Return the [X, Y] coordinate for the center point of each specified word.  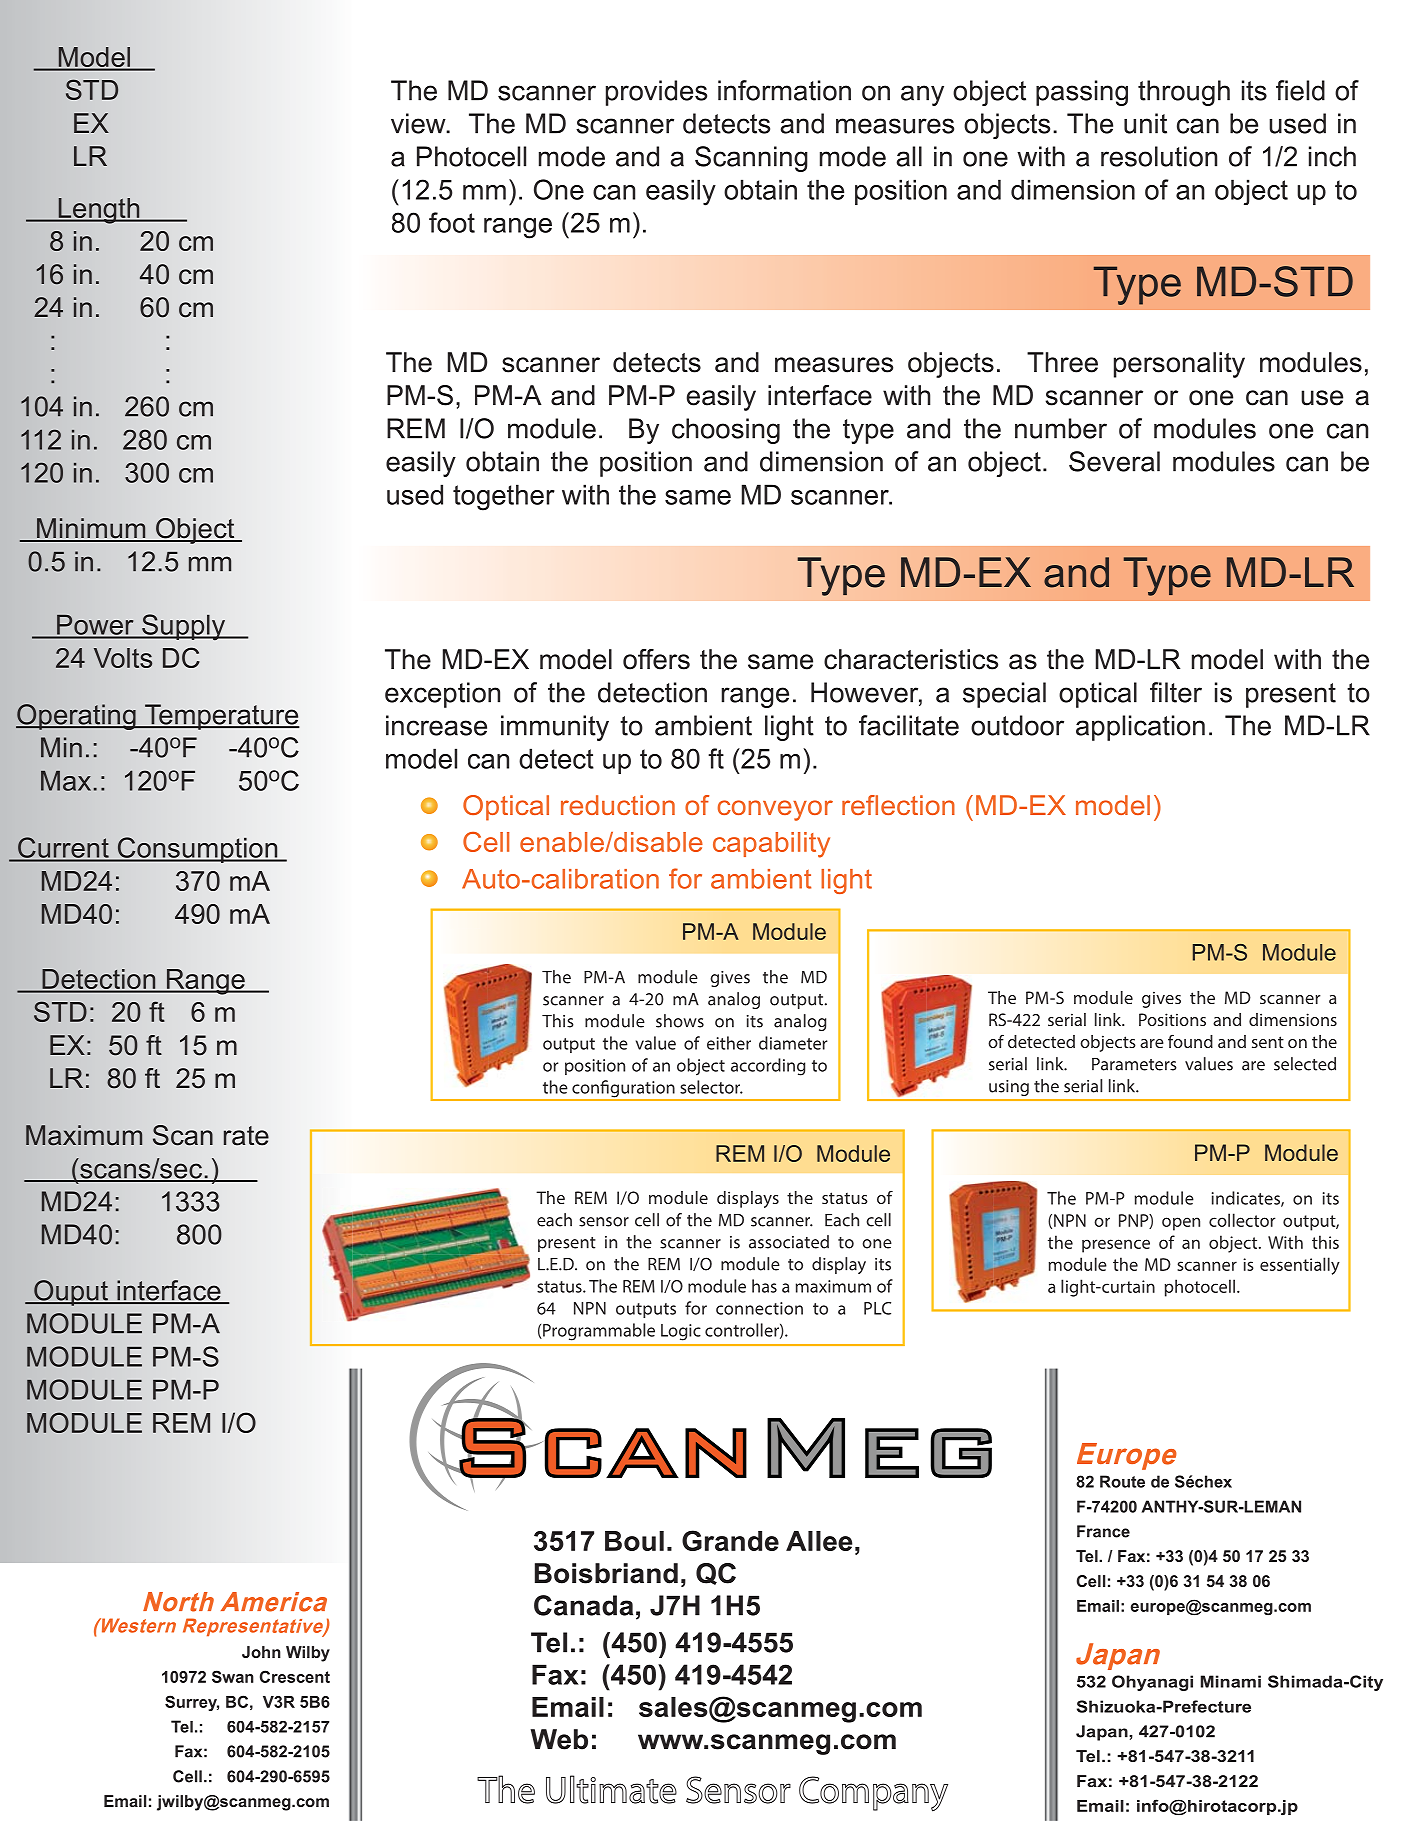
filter [1176, 692]
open [1181, 1224]
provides [656, 93]
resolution [1159, 156]
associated [789, 1242]
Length [99, 211]
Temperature [221, 717]
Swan [233, 1676]
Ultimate [611, 1789]
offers [656, 659]
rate [246, 1136]
